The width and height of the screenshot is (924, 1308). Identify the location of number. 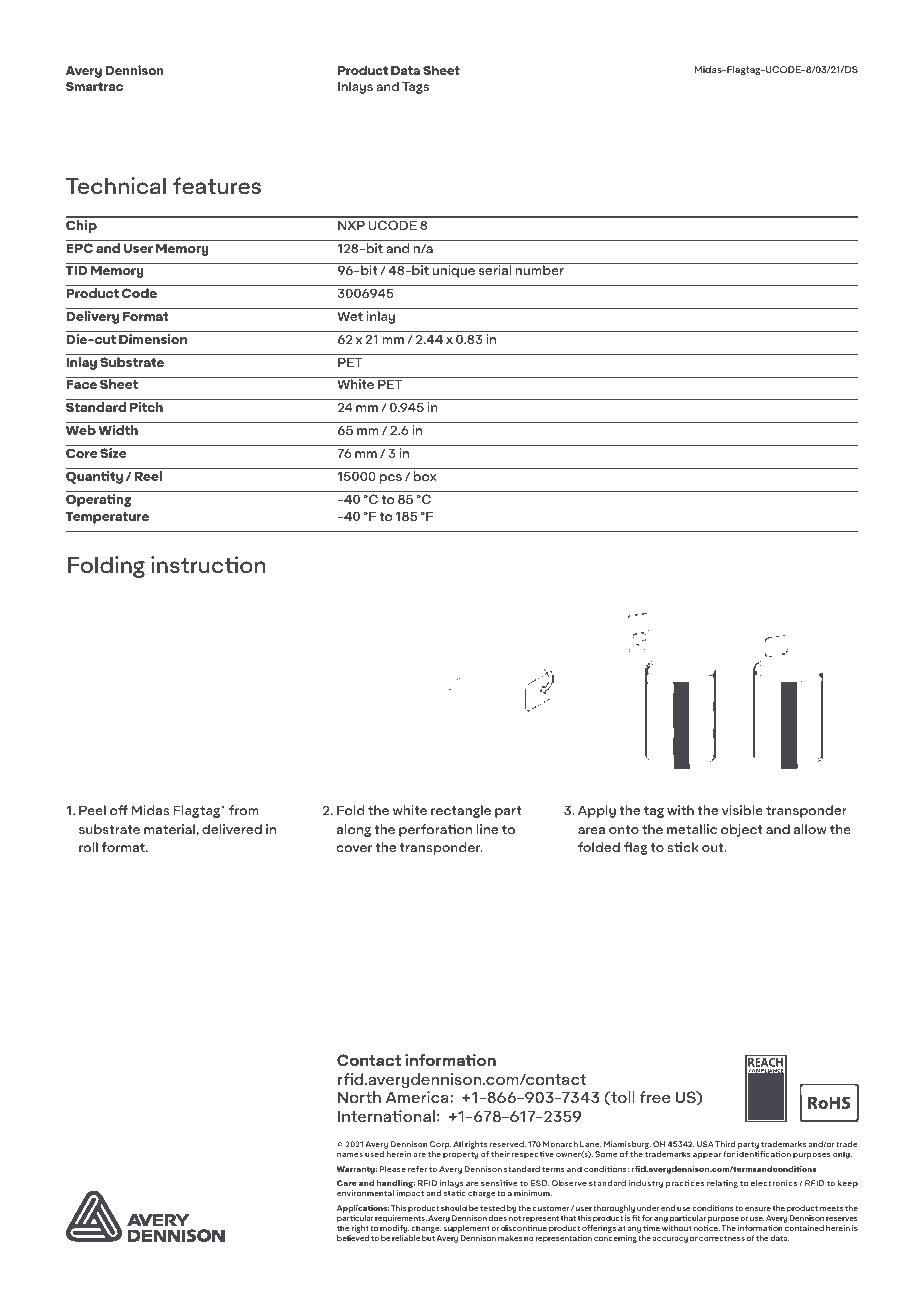
(540, 270).
